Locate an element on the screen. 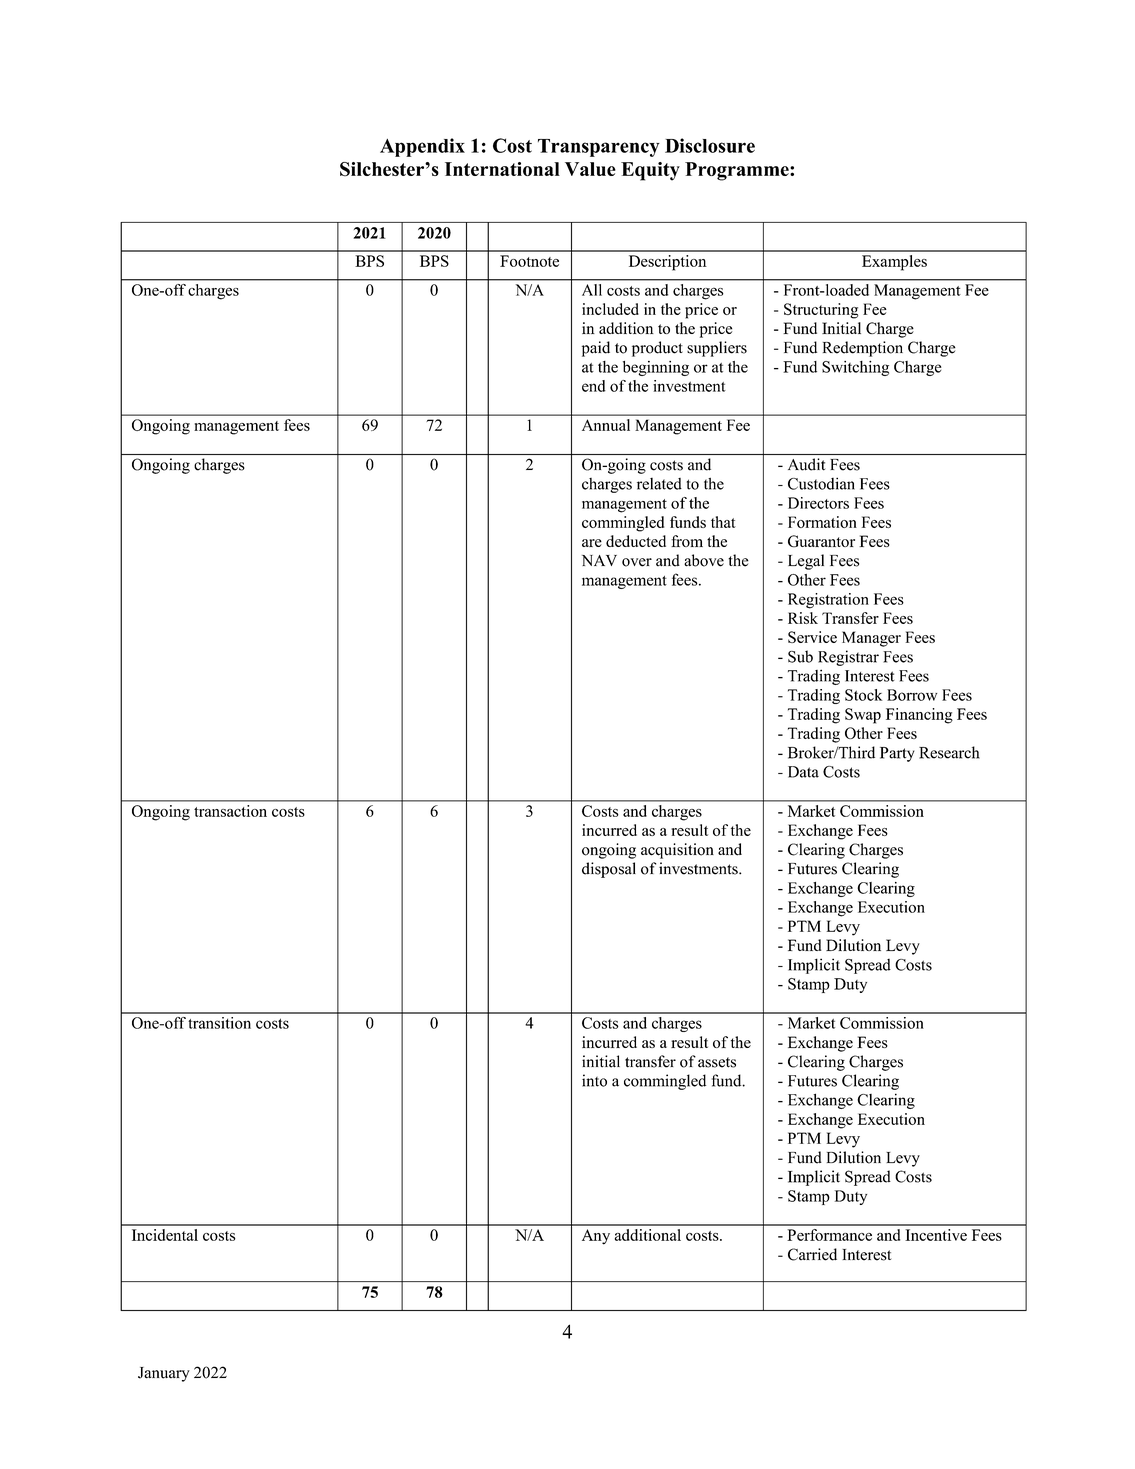 The width and height of the screenshot is (1135, 1469). Appendix is located at coordinates (422, 147).
